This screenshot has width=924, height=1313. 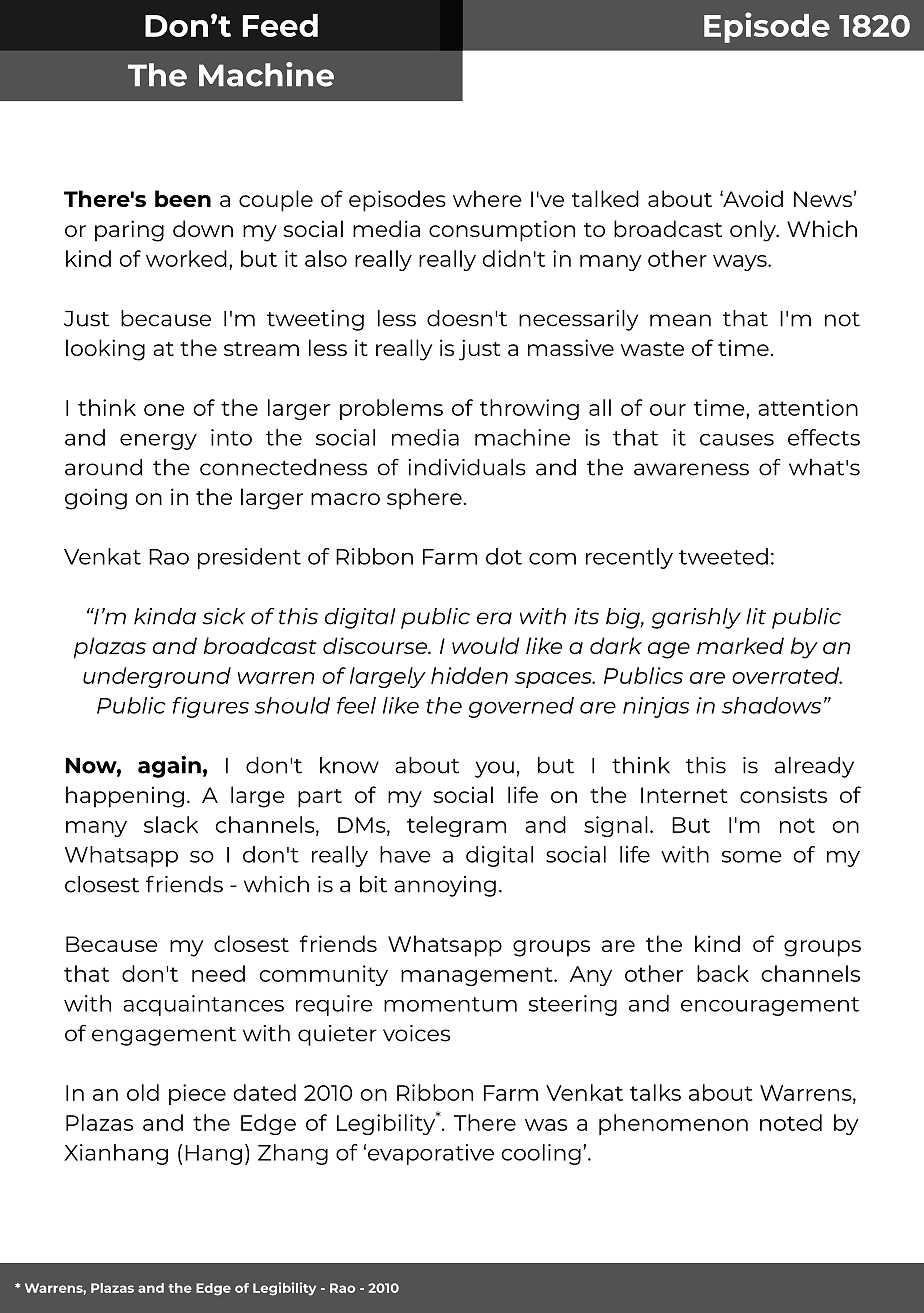 What do you see at coordinates (391, 409) in the screenshot?
I see `problems` at bounding box center [391, 409].
